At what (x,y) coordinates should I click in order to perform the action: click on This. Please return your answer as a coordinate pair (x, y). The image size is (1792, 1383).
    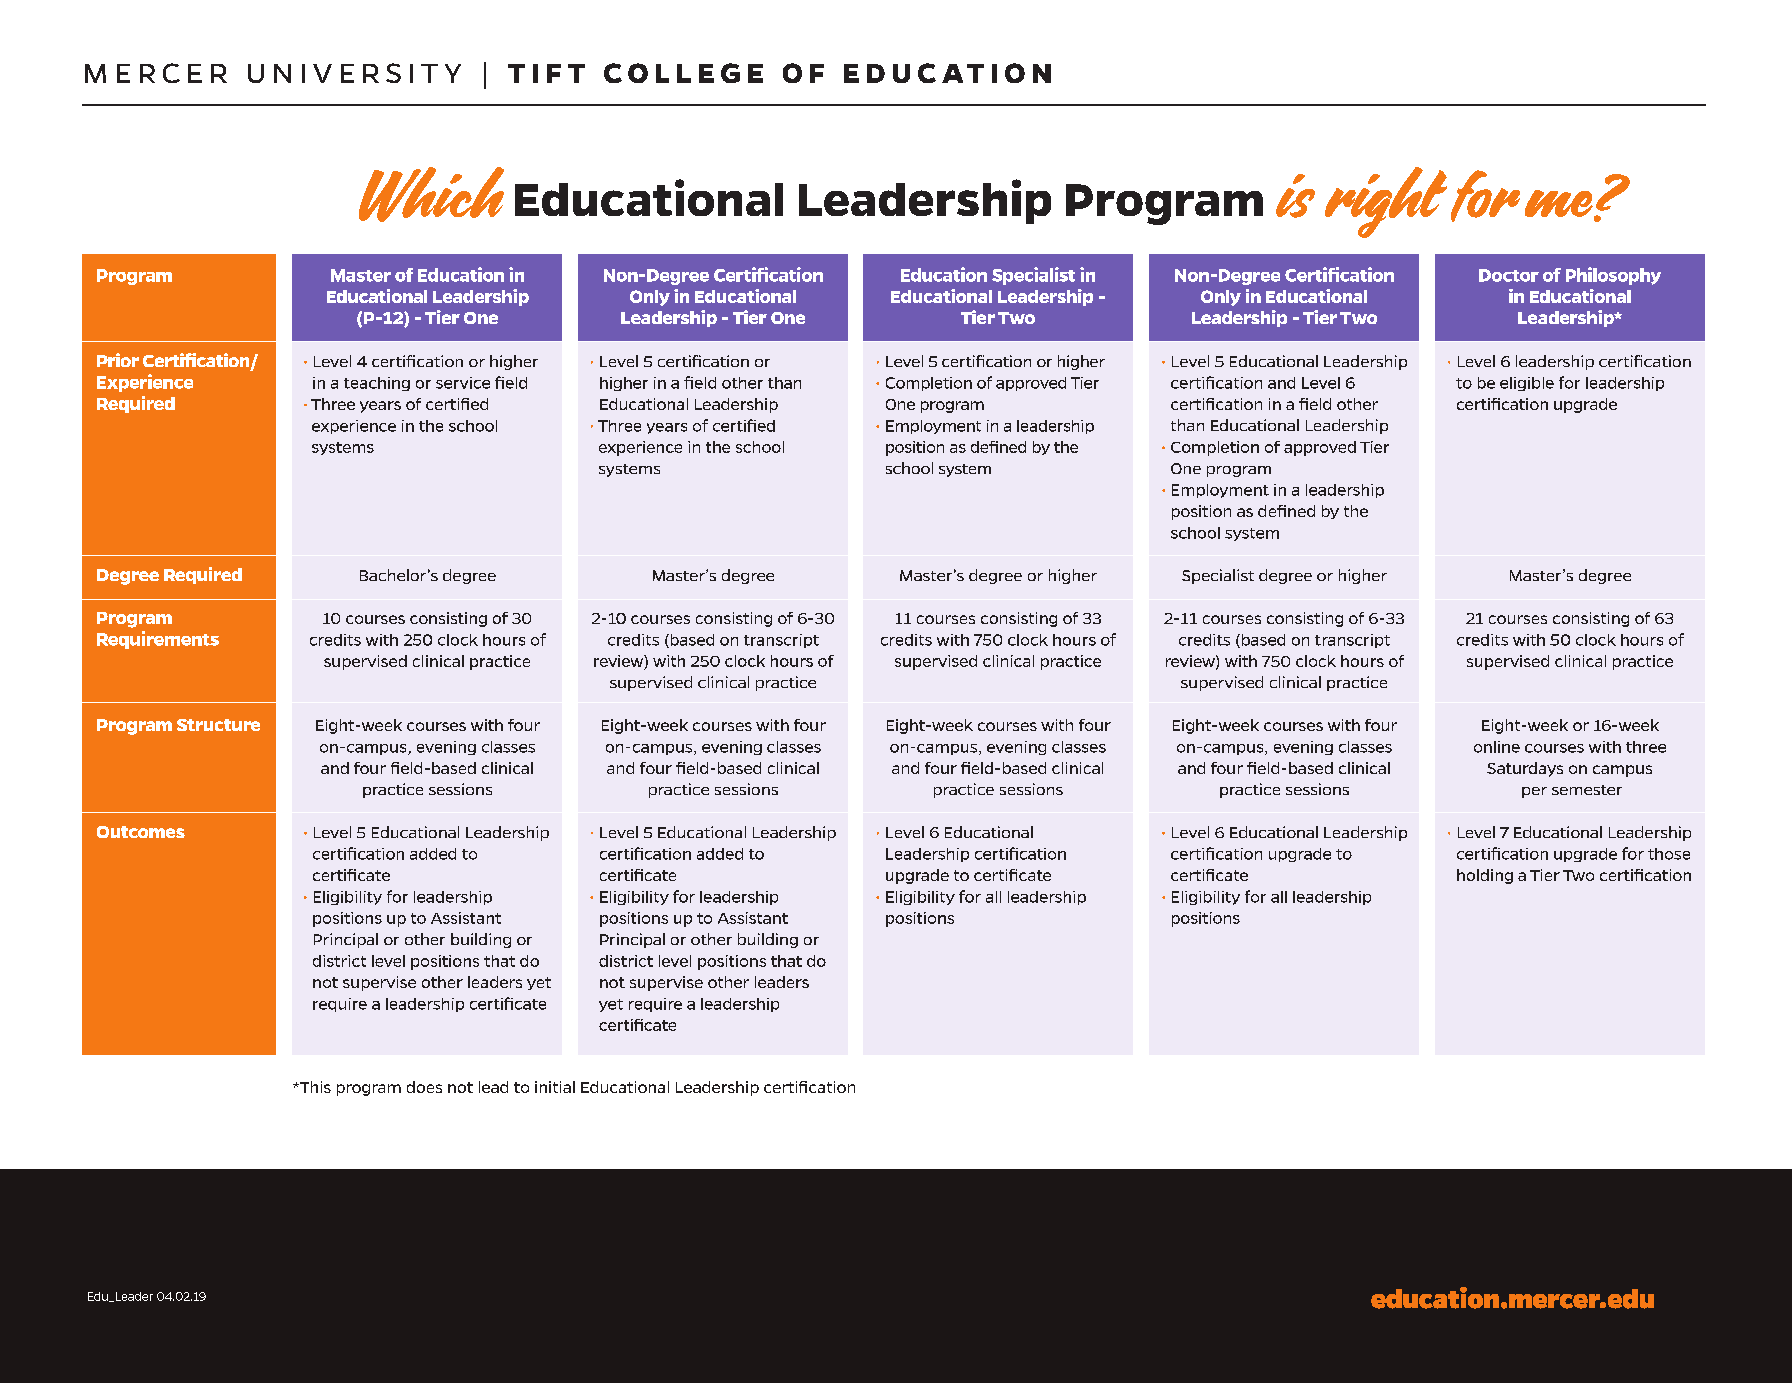
    Looking at the image, I should click on (314, 1087).
